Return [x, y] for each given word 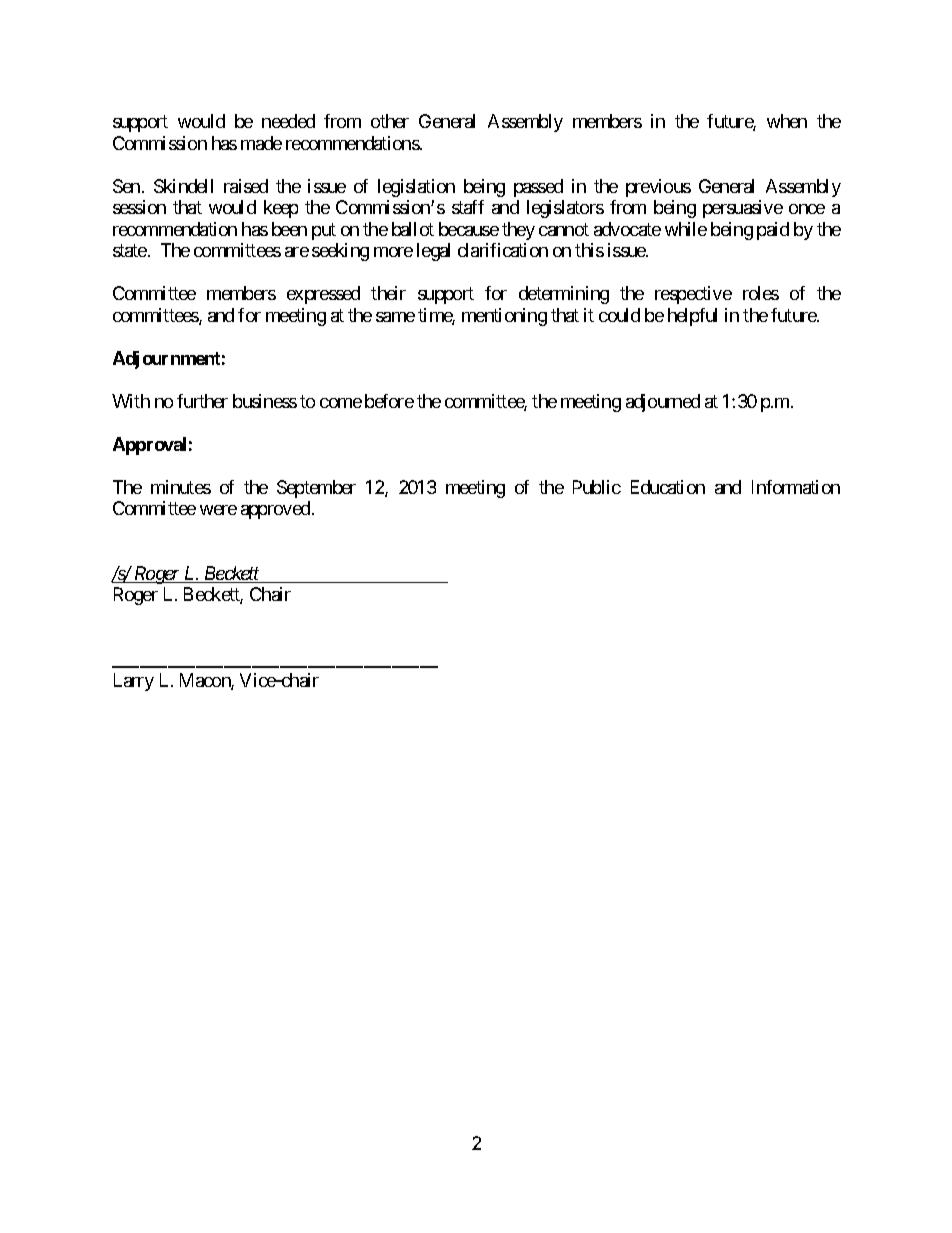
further [202, 401]
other [390, 121]
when [787, 121]
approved [275, 510]
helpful [692, 317]
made [261, 143]
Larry [134, 682]
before [389, 401]
